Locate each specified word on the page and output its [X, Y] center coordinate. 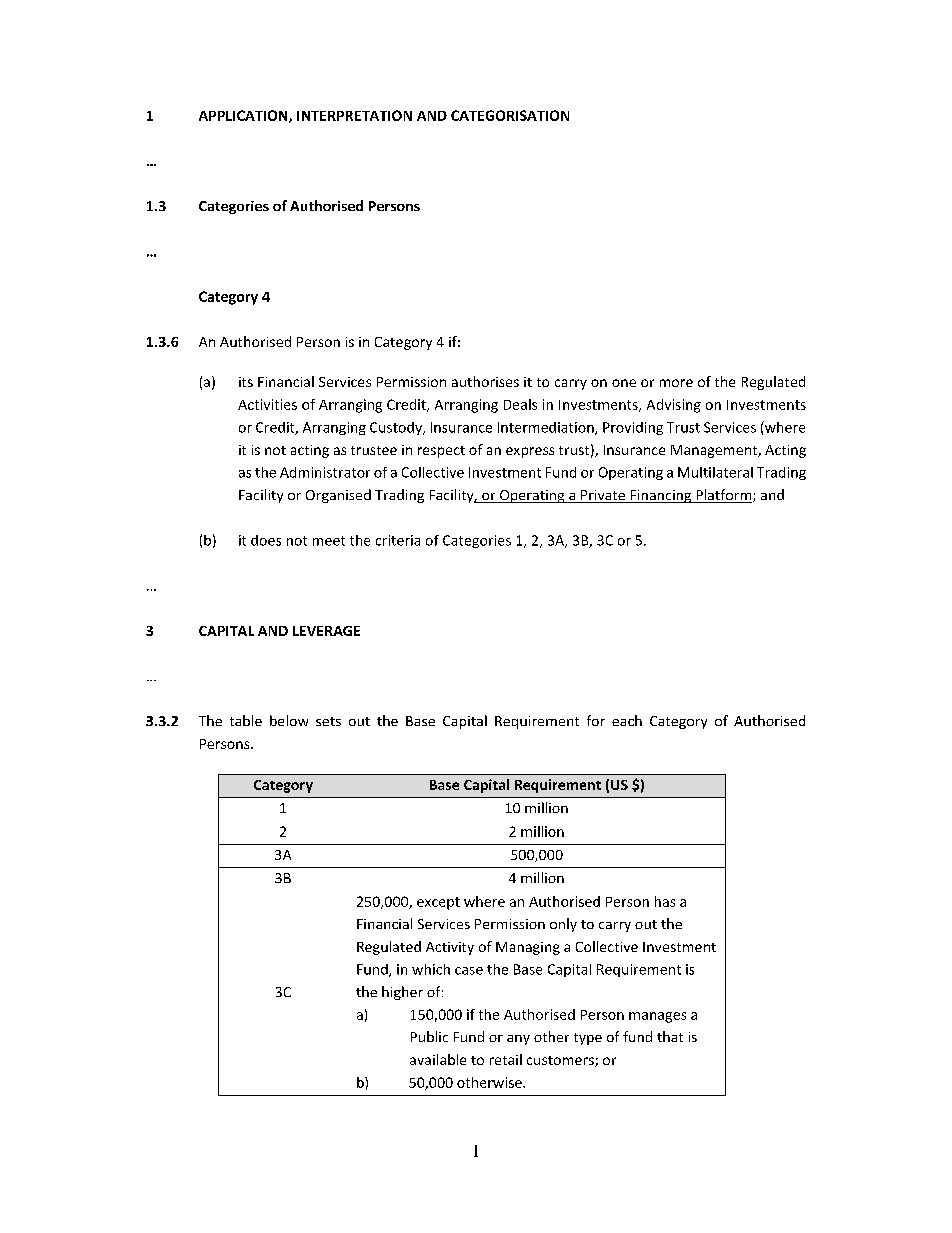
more [676, 383]
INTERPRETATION [354, 115]
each [627, 720]
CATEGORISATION [510, 115]
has [665, 901]
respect [441, 452]
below [289, 720]
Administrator [325, 472]
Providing [633, 428]
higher [402, 993]
